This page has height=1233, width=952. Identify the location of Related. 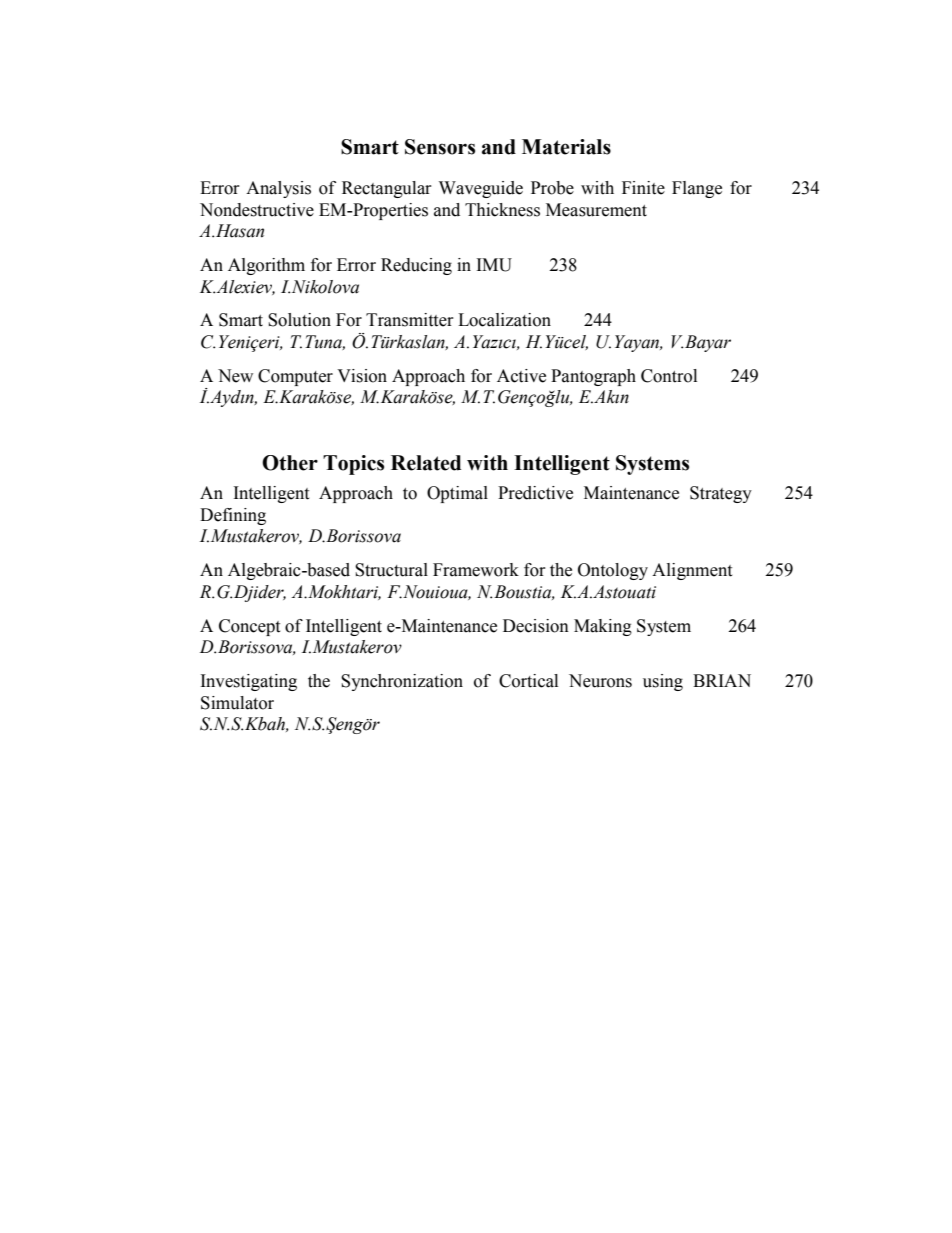
(426, 463).
